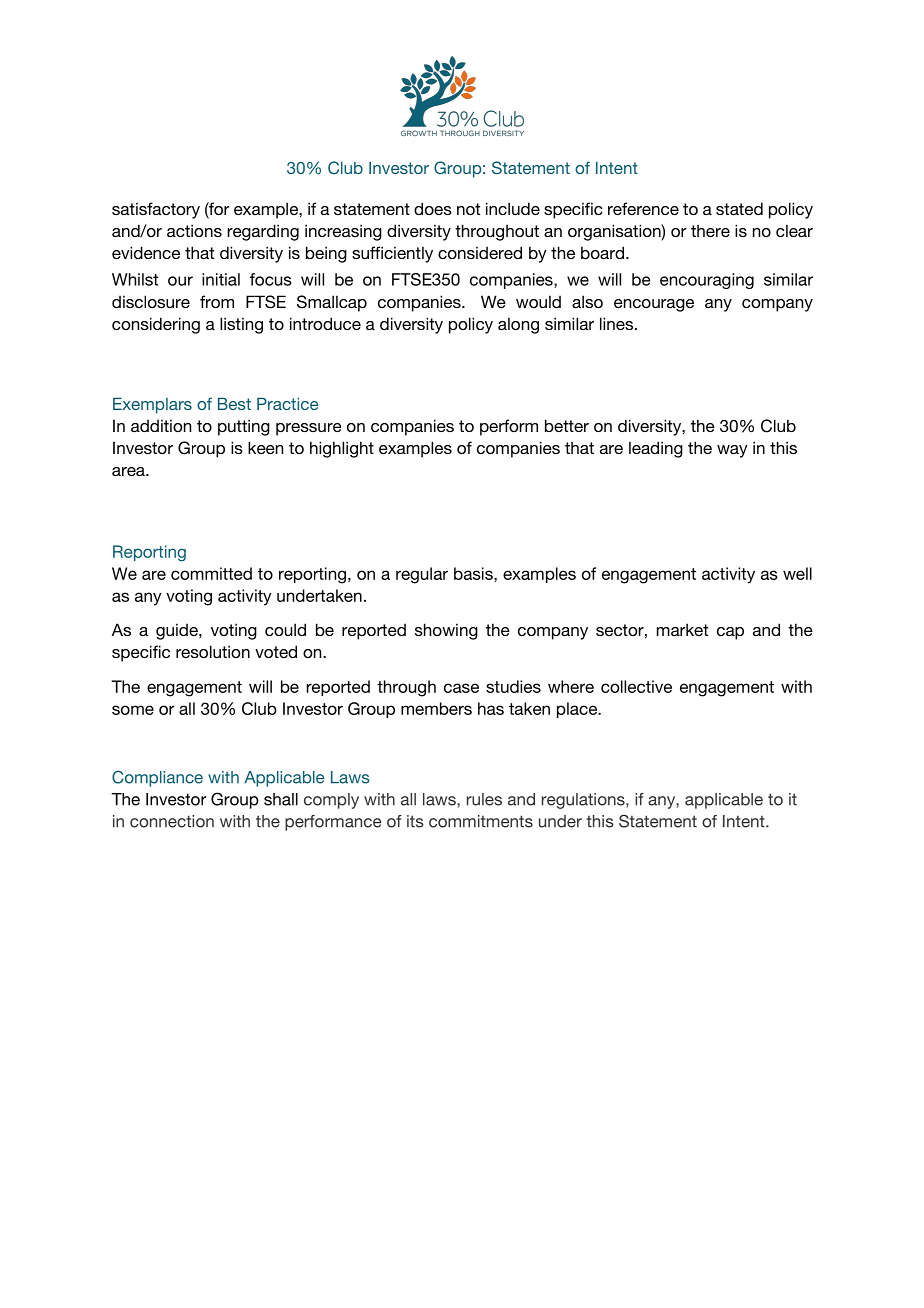 The width and height of the screenshot is (924, 1308). Describe the element at coordinates (129, 471) in the screenshot. I see `area` at that location.
